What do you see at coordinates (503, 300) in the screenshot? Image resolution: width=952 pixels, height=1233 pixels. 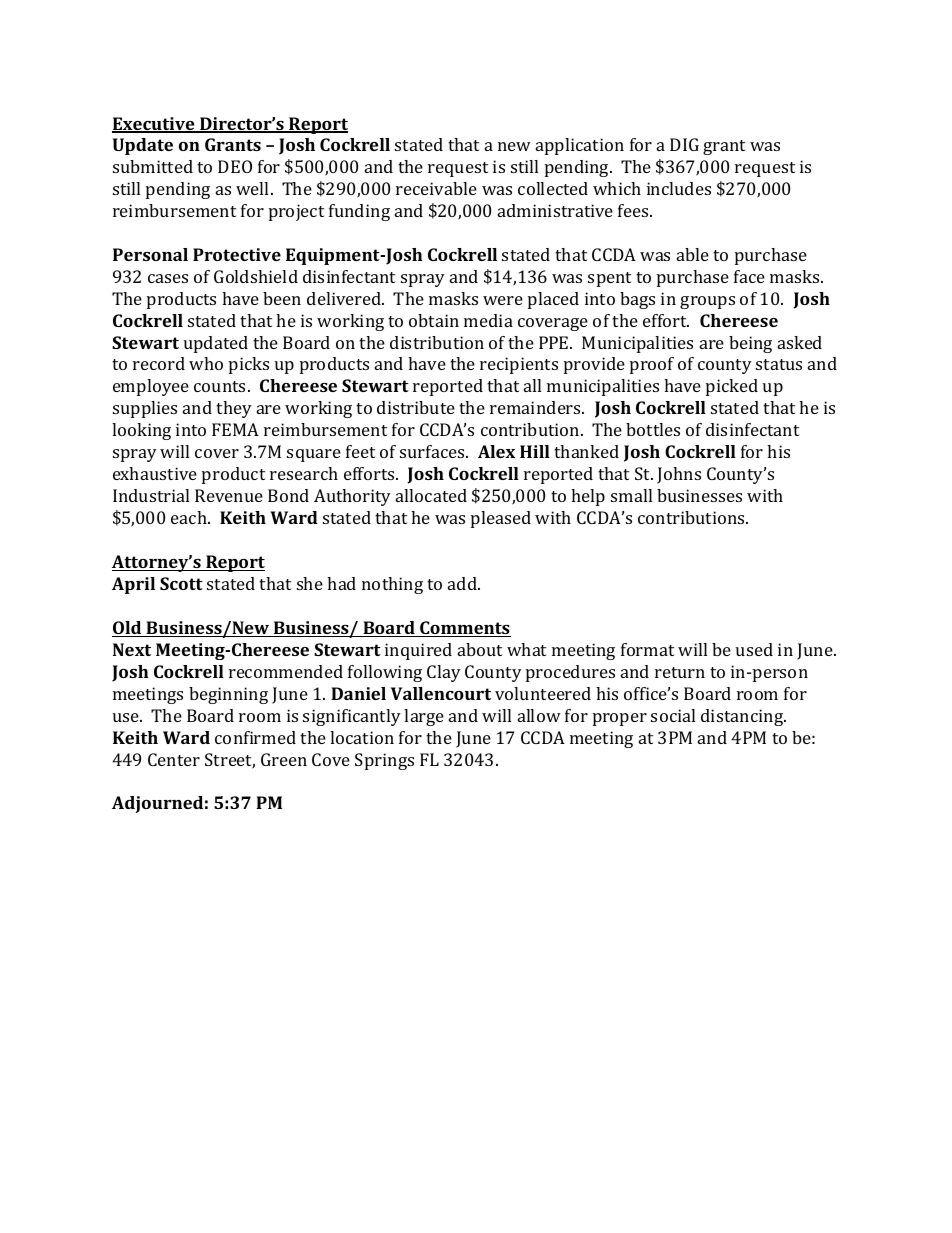 I see `were` at bounding box center [503, 300].
